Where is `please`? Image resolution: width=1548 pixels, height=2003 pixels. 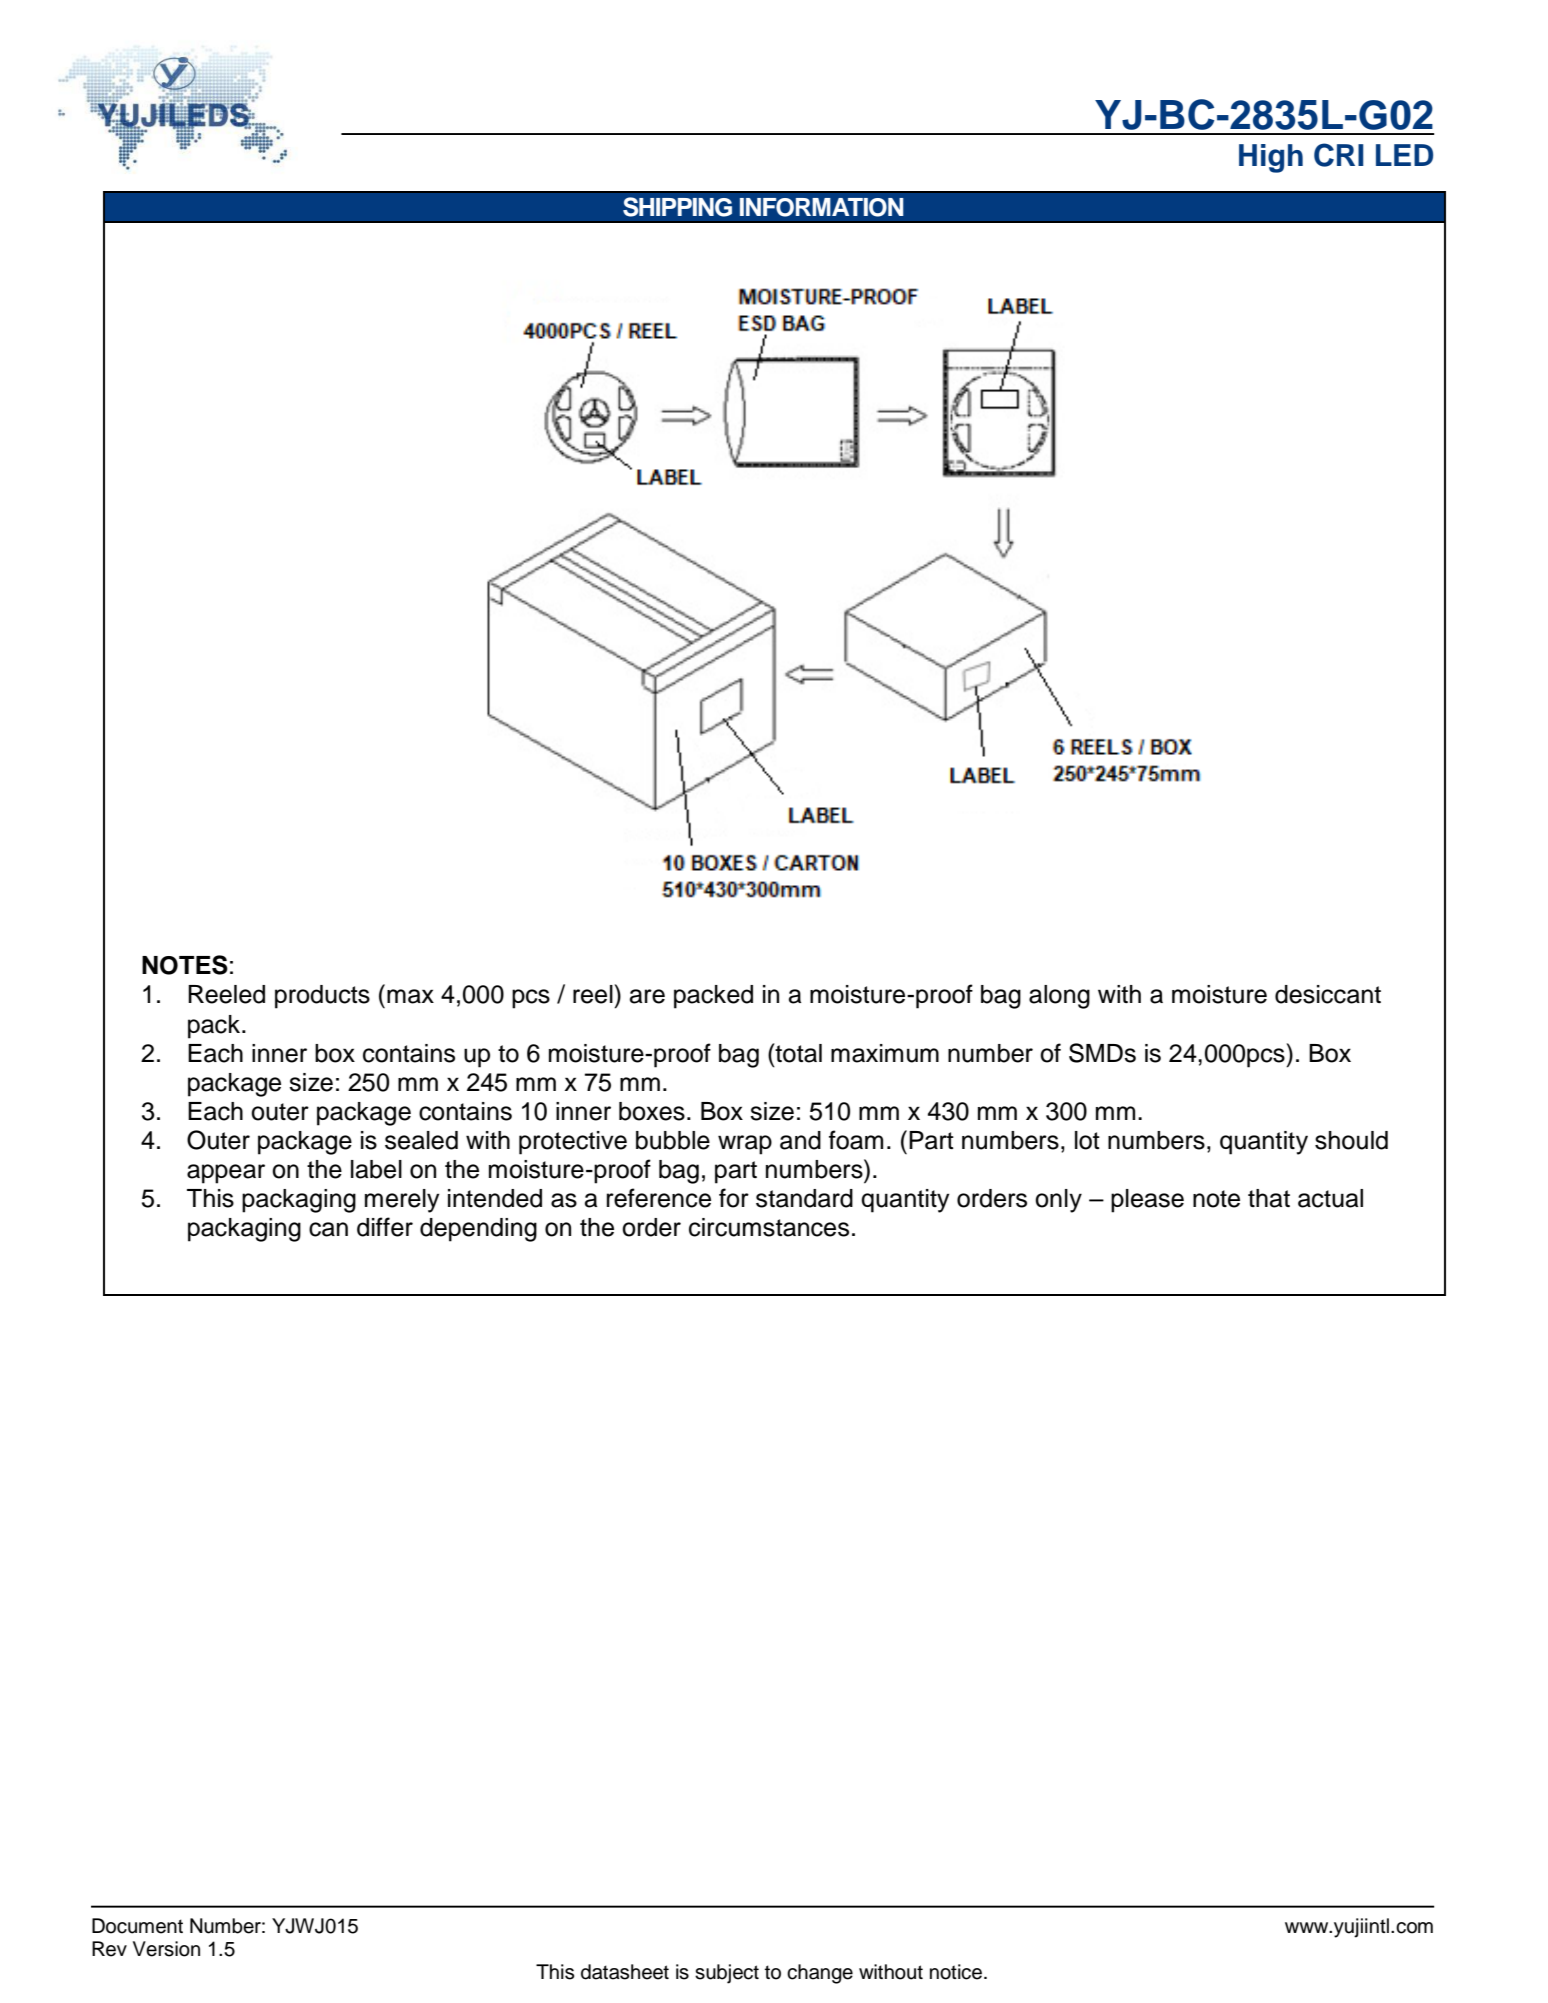
please is located at coordinates (1147, 1201).
